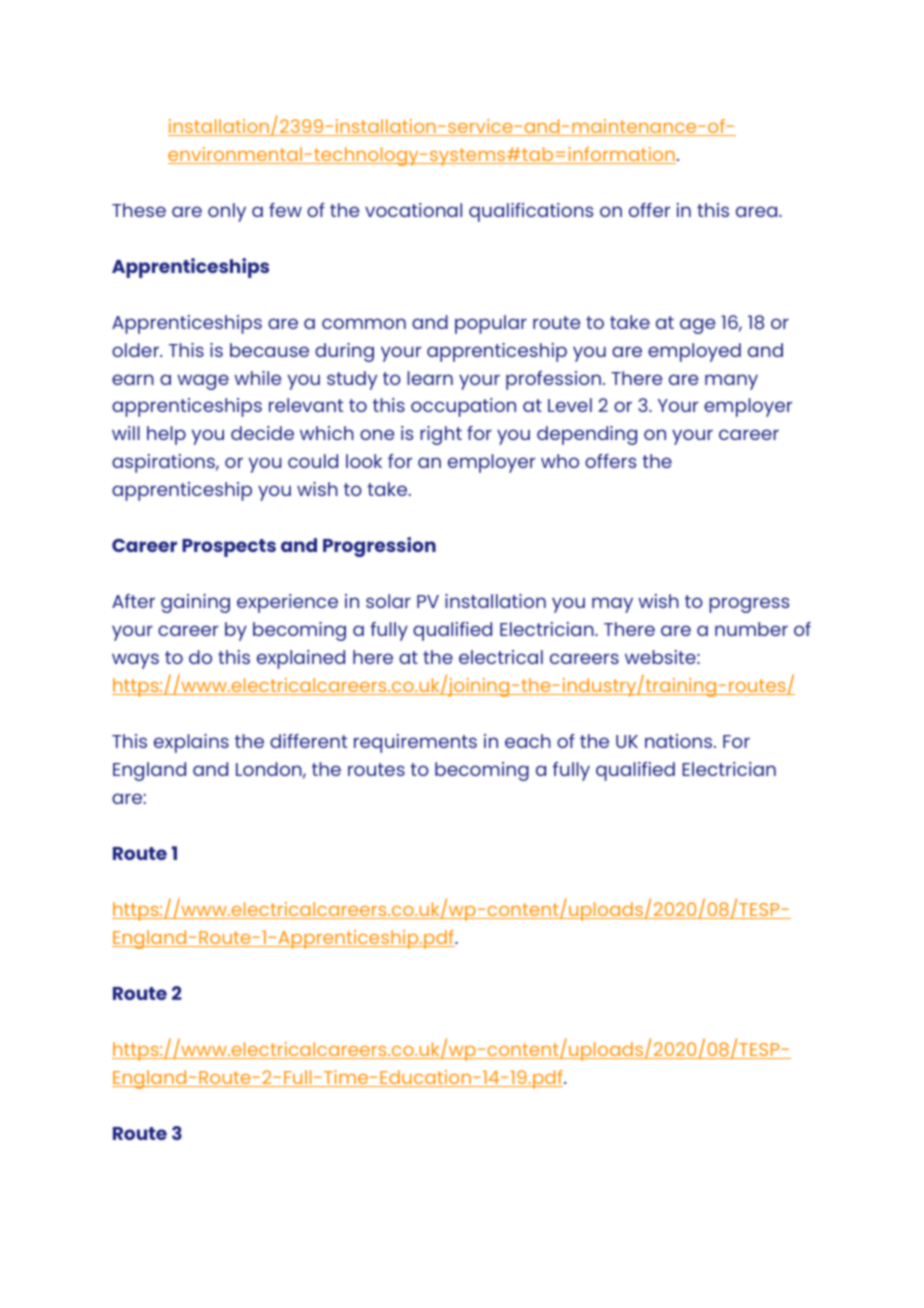  Describe the element at coordinates (731, 382) in the document. I see `many` at that location.
